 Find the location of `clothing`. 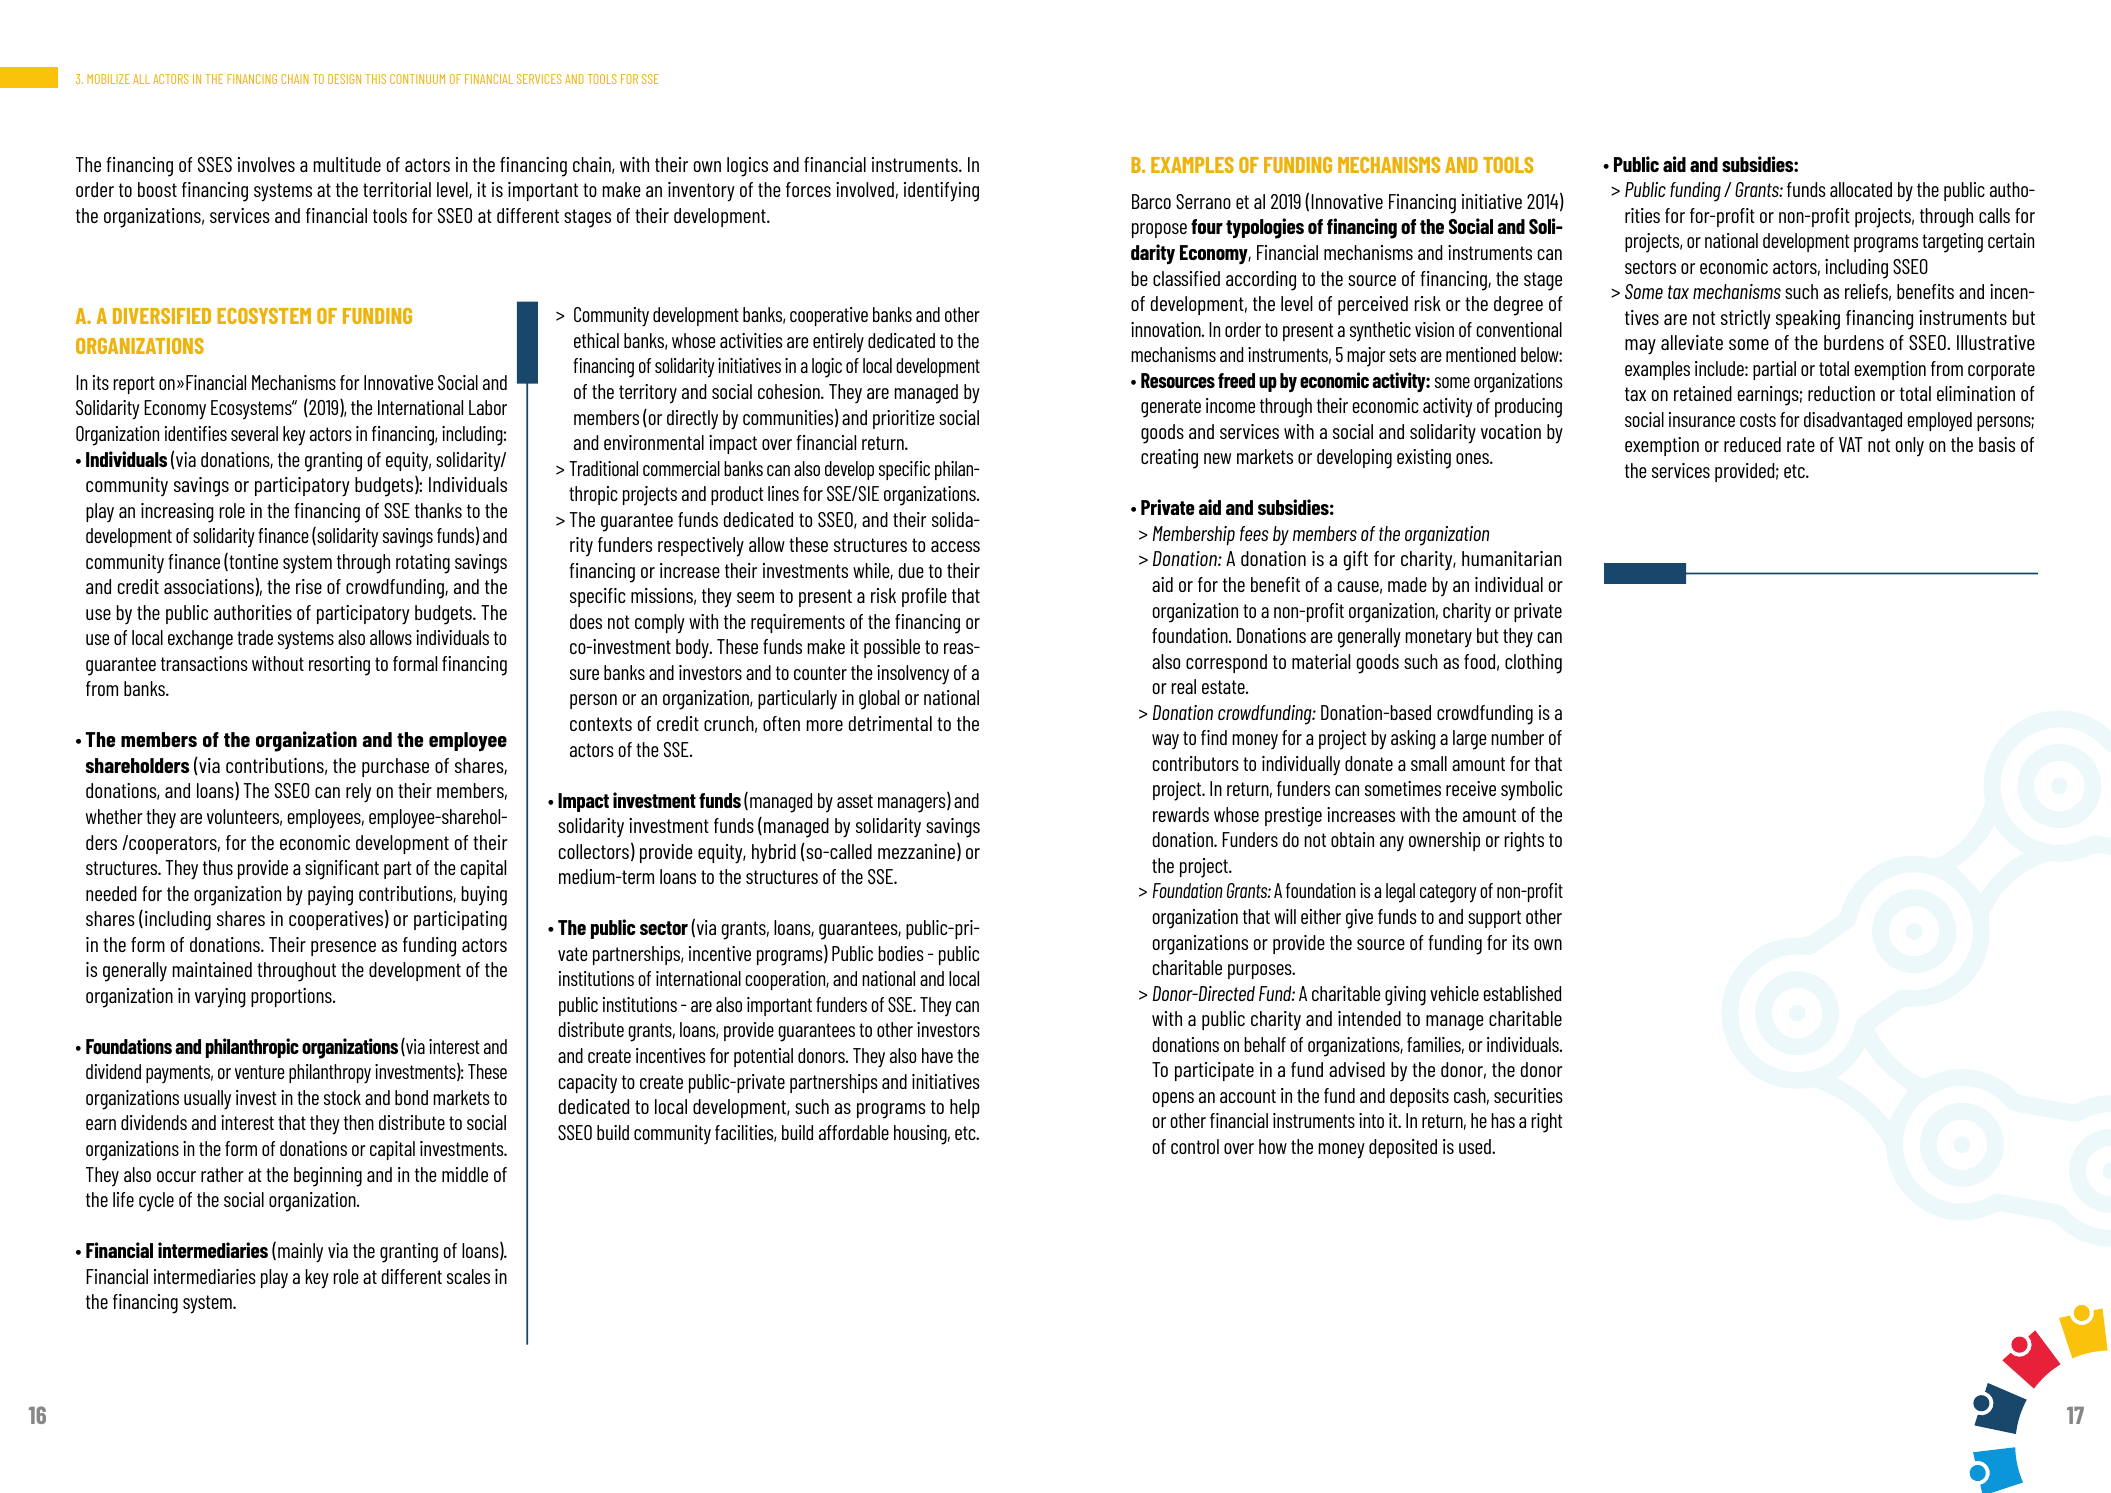

clothing is located at coordinates (1533, 664).
